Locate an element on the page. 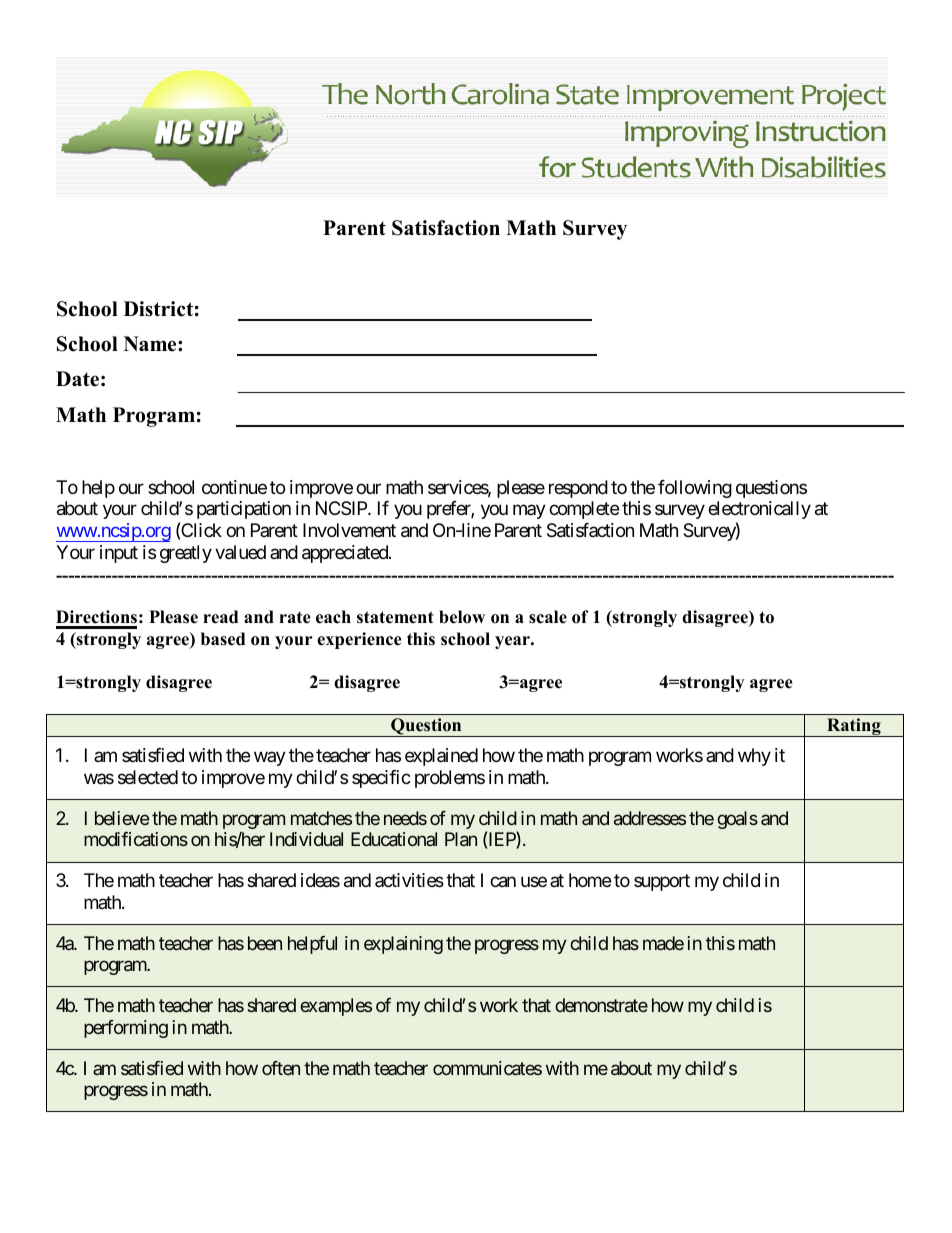 This page has height=1233, width=952. following is located at coordinates (695, 489).
